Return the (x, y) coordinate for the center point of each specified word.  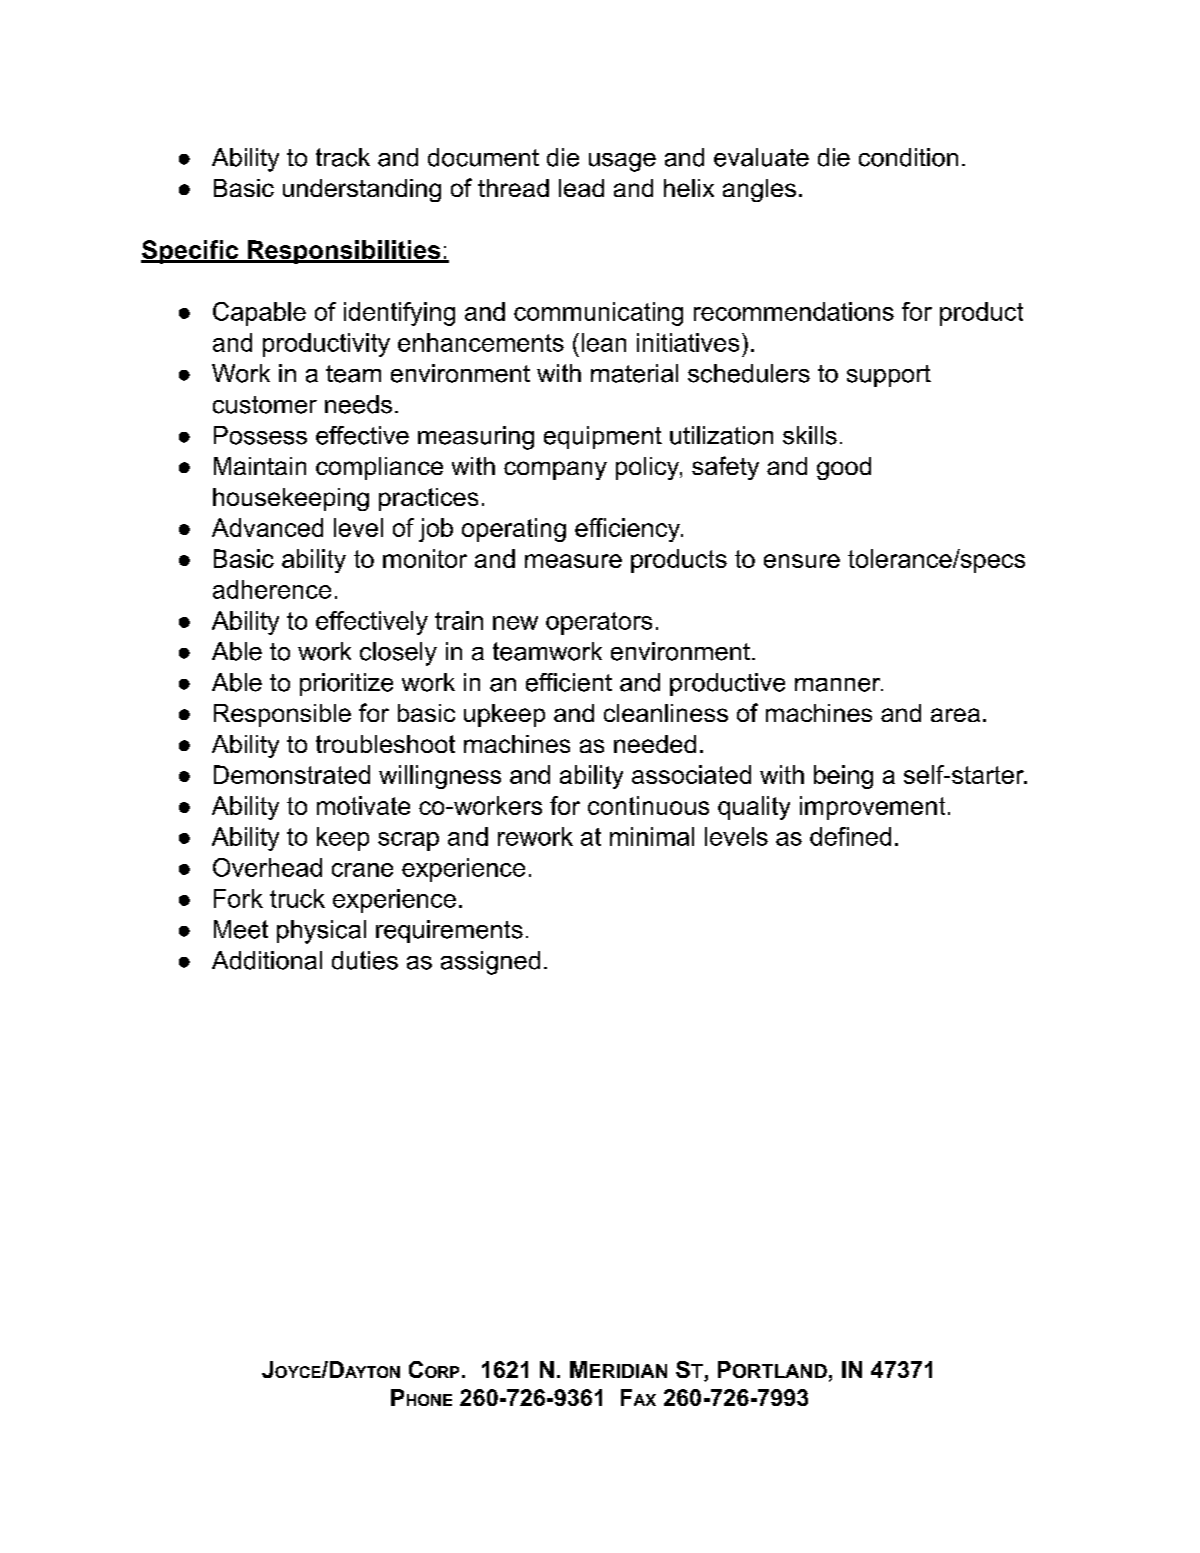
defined (850, 836)
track (343, 157)
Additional (267, 960)
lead (581, 188)
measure (573, 561)
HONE (429, 1400)
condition (908, 157)
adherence (272, 589)
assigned (490, 963)
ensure (802, 561)
